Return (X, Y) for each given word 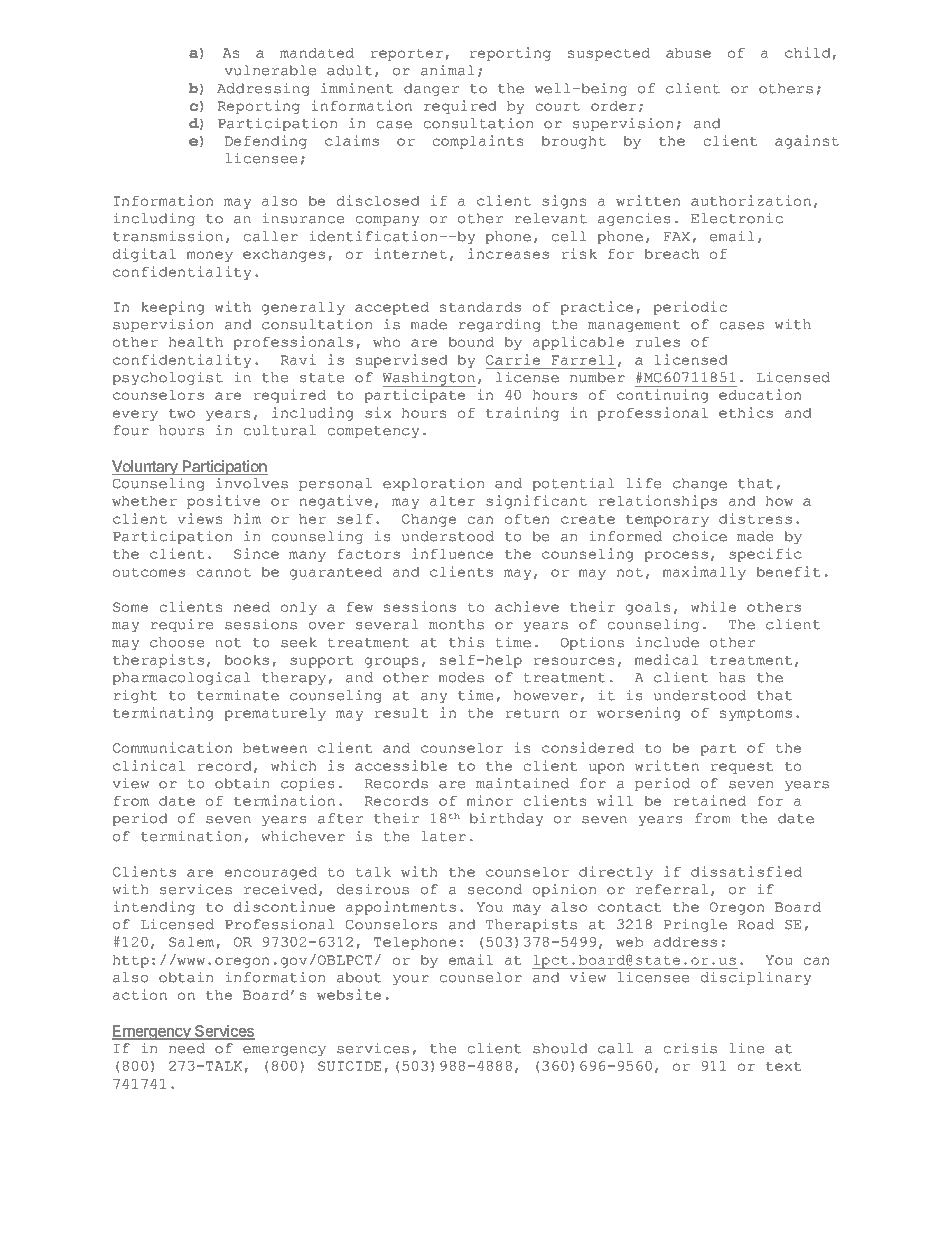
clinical (149, 765)
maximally (704, 573)
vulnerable (270, 70)
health (195, 342)
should (560, 1048)
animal (448, 70)
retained (709, 800)
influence (452, 553)
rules (658, 342)
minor (489, 800)
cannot (224, 572)
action (140, 994)
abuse (688, 53)
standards (480, 307)
